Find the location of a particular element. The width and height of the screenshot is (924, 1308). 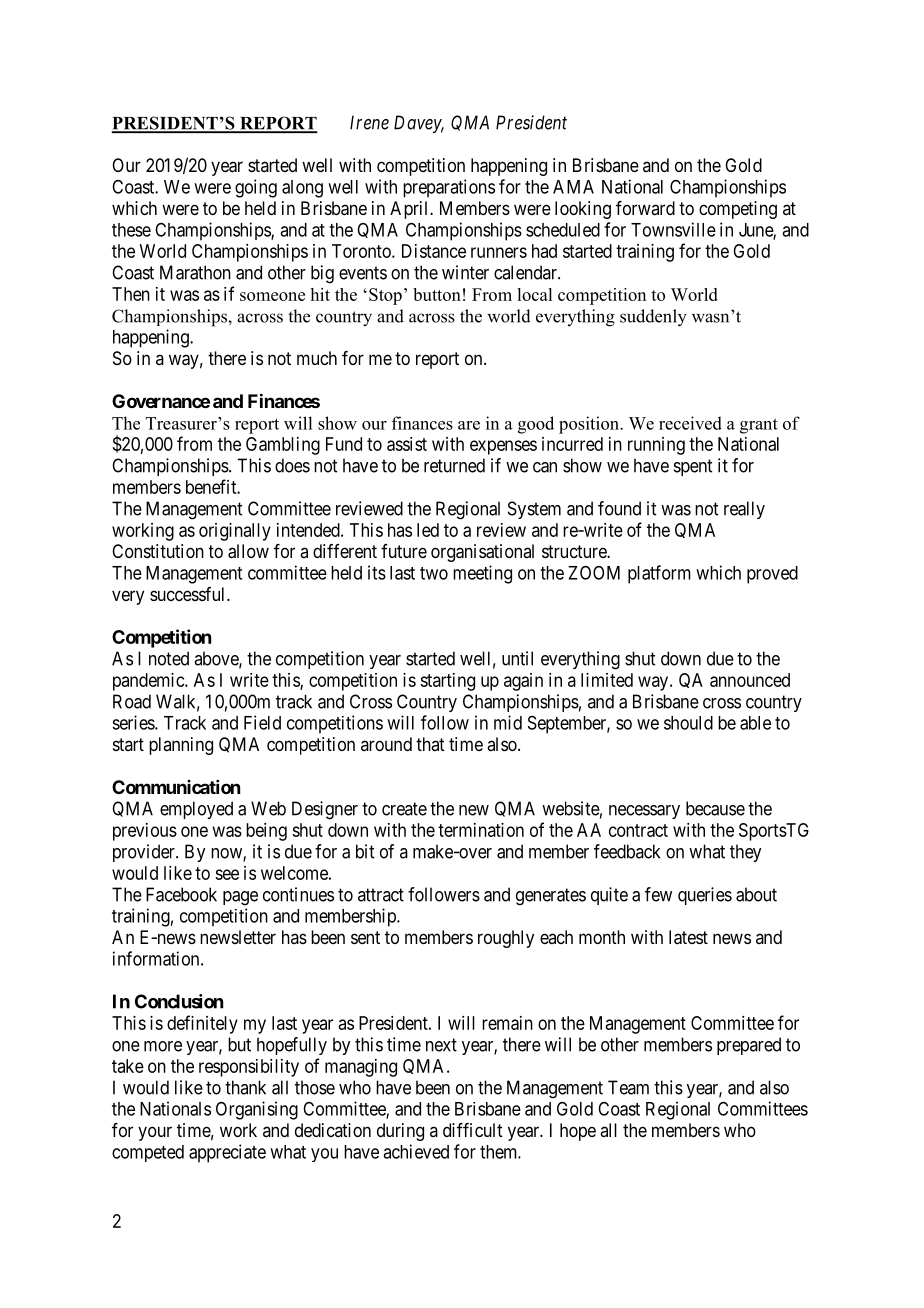

announced is located at coordinates (750, 680).
